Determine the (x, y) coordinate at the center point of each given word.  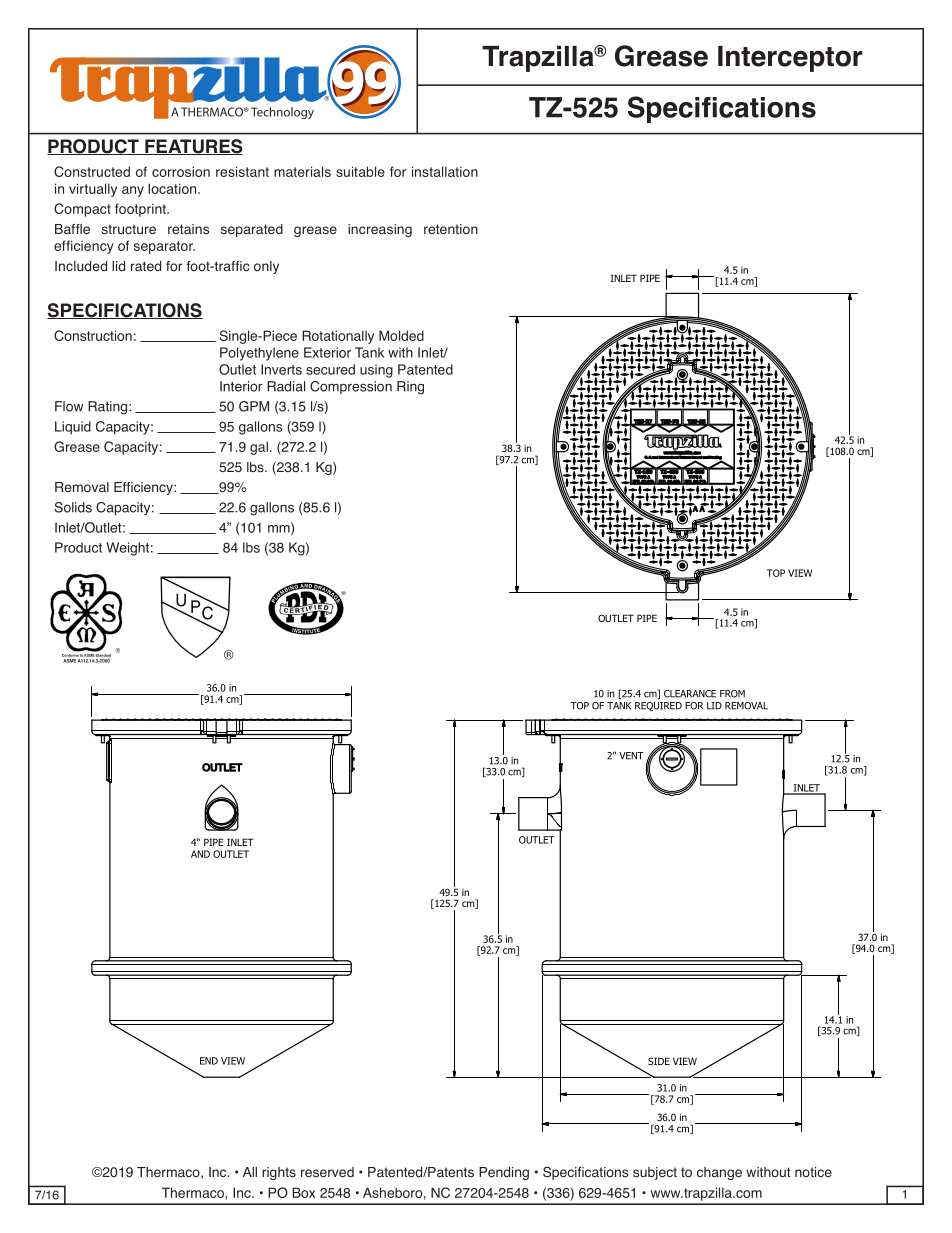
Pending (504, 1173)
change (719, 1173)
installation (445, 171)
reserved (327, 1172)
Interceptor (790, 59)
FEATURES (193, 147)
